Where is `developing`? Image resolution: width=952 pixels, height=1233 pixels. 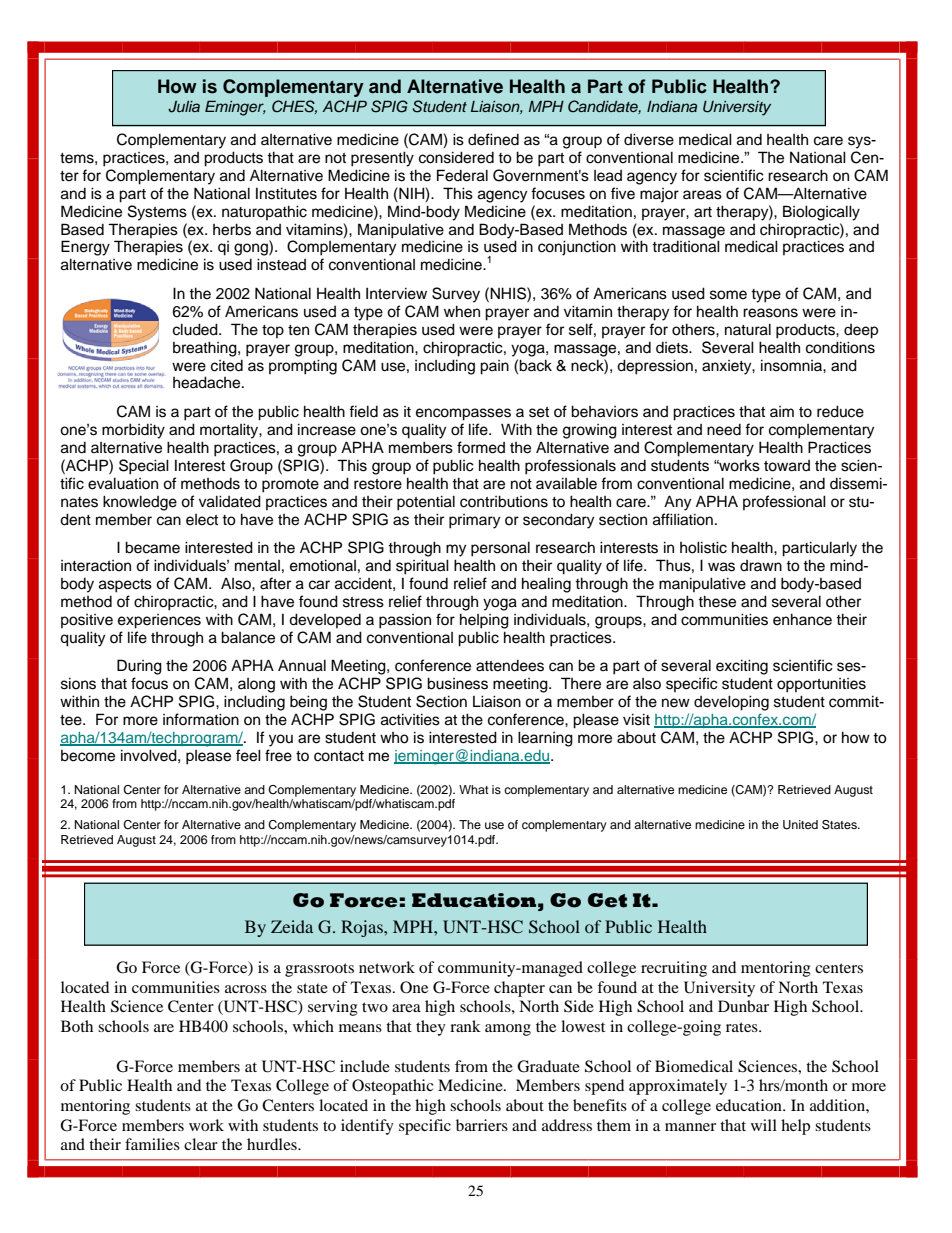
developing is located at coordinates (731, 703).
